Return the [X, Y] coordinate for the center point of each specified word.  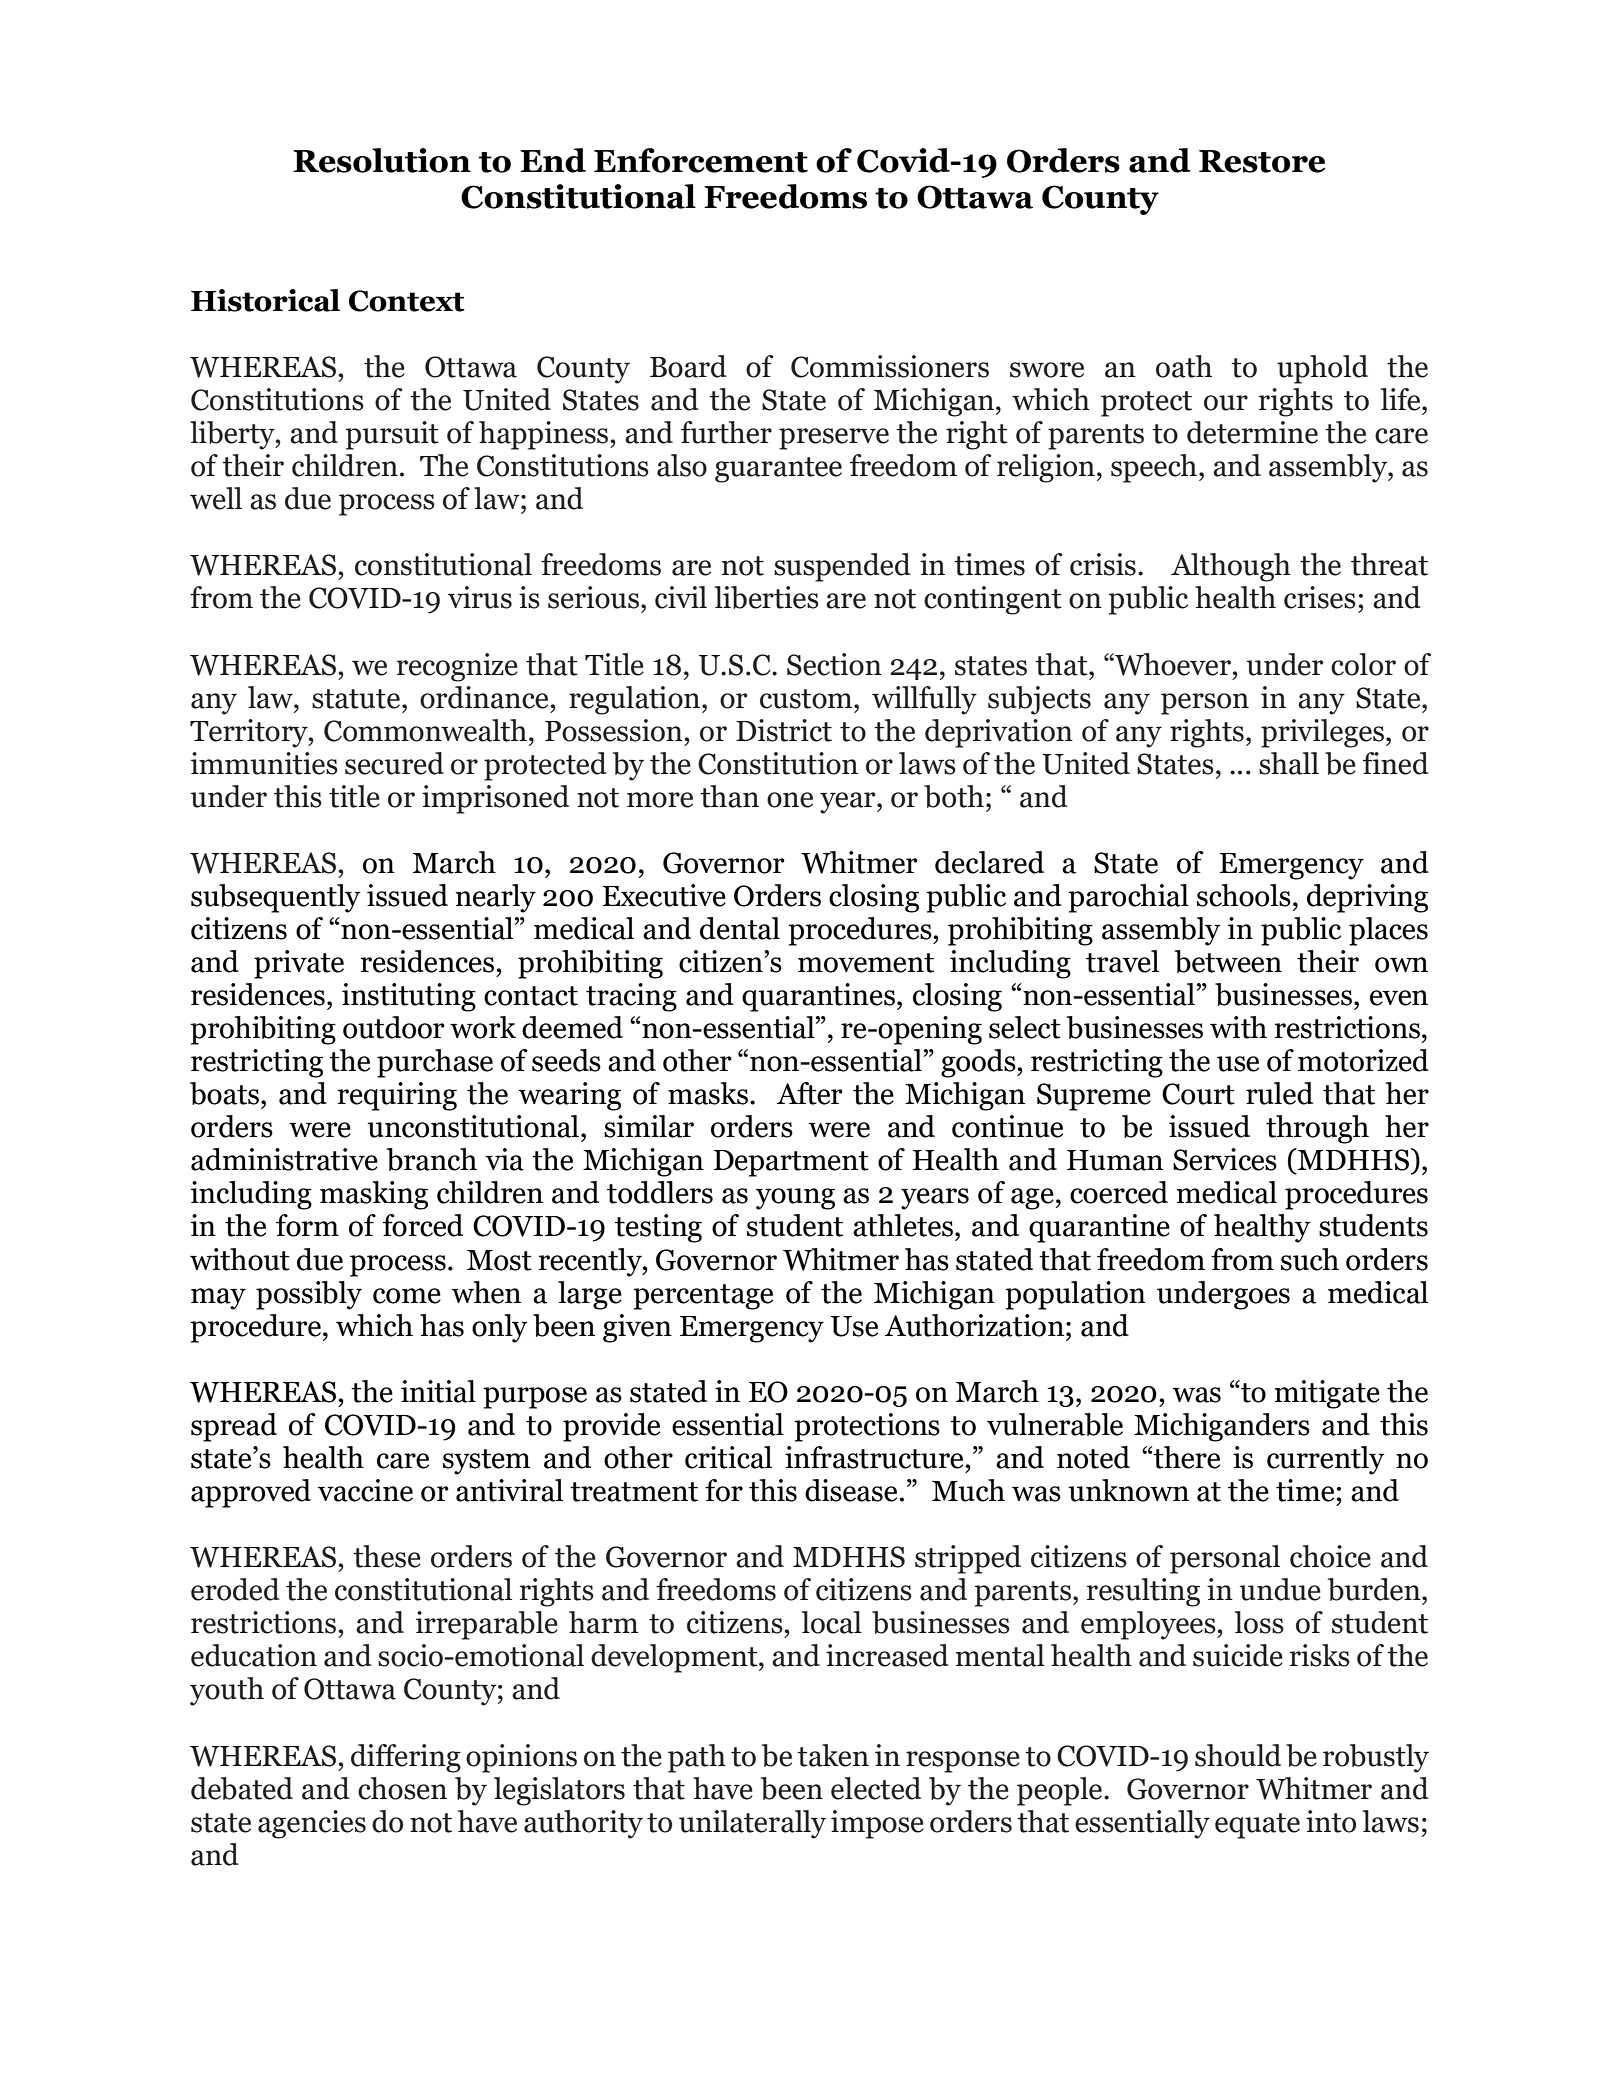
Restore [1262, 161]
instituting [409, 997]
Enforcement [701, 160]
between [1228, 961]
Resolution [382, 160]
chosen [402, 1788]
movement [866, 963]
